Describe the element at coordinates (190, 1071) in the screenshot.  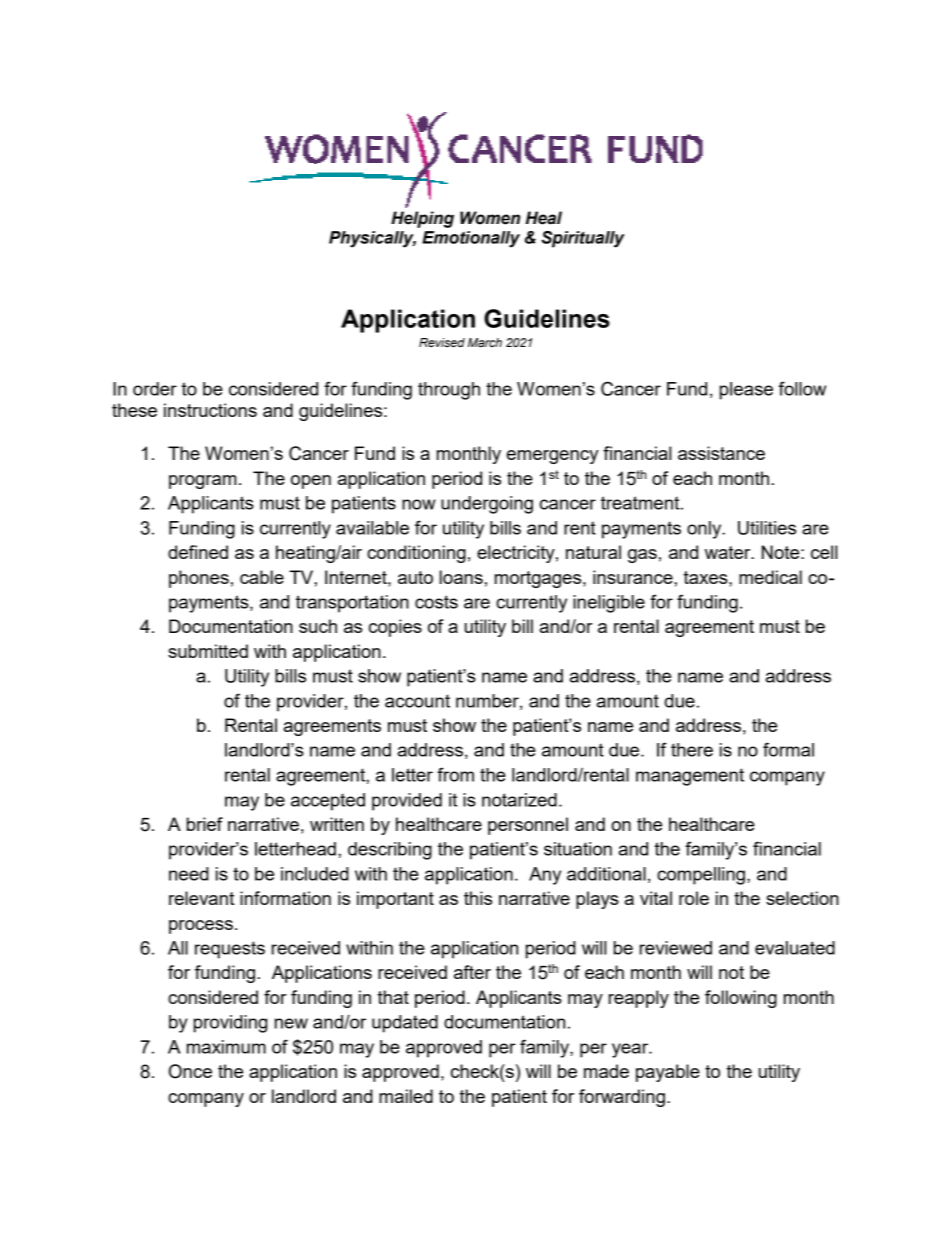
I see `Once` at that location.
